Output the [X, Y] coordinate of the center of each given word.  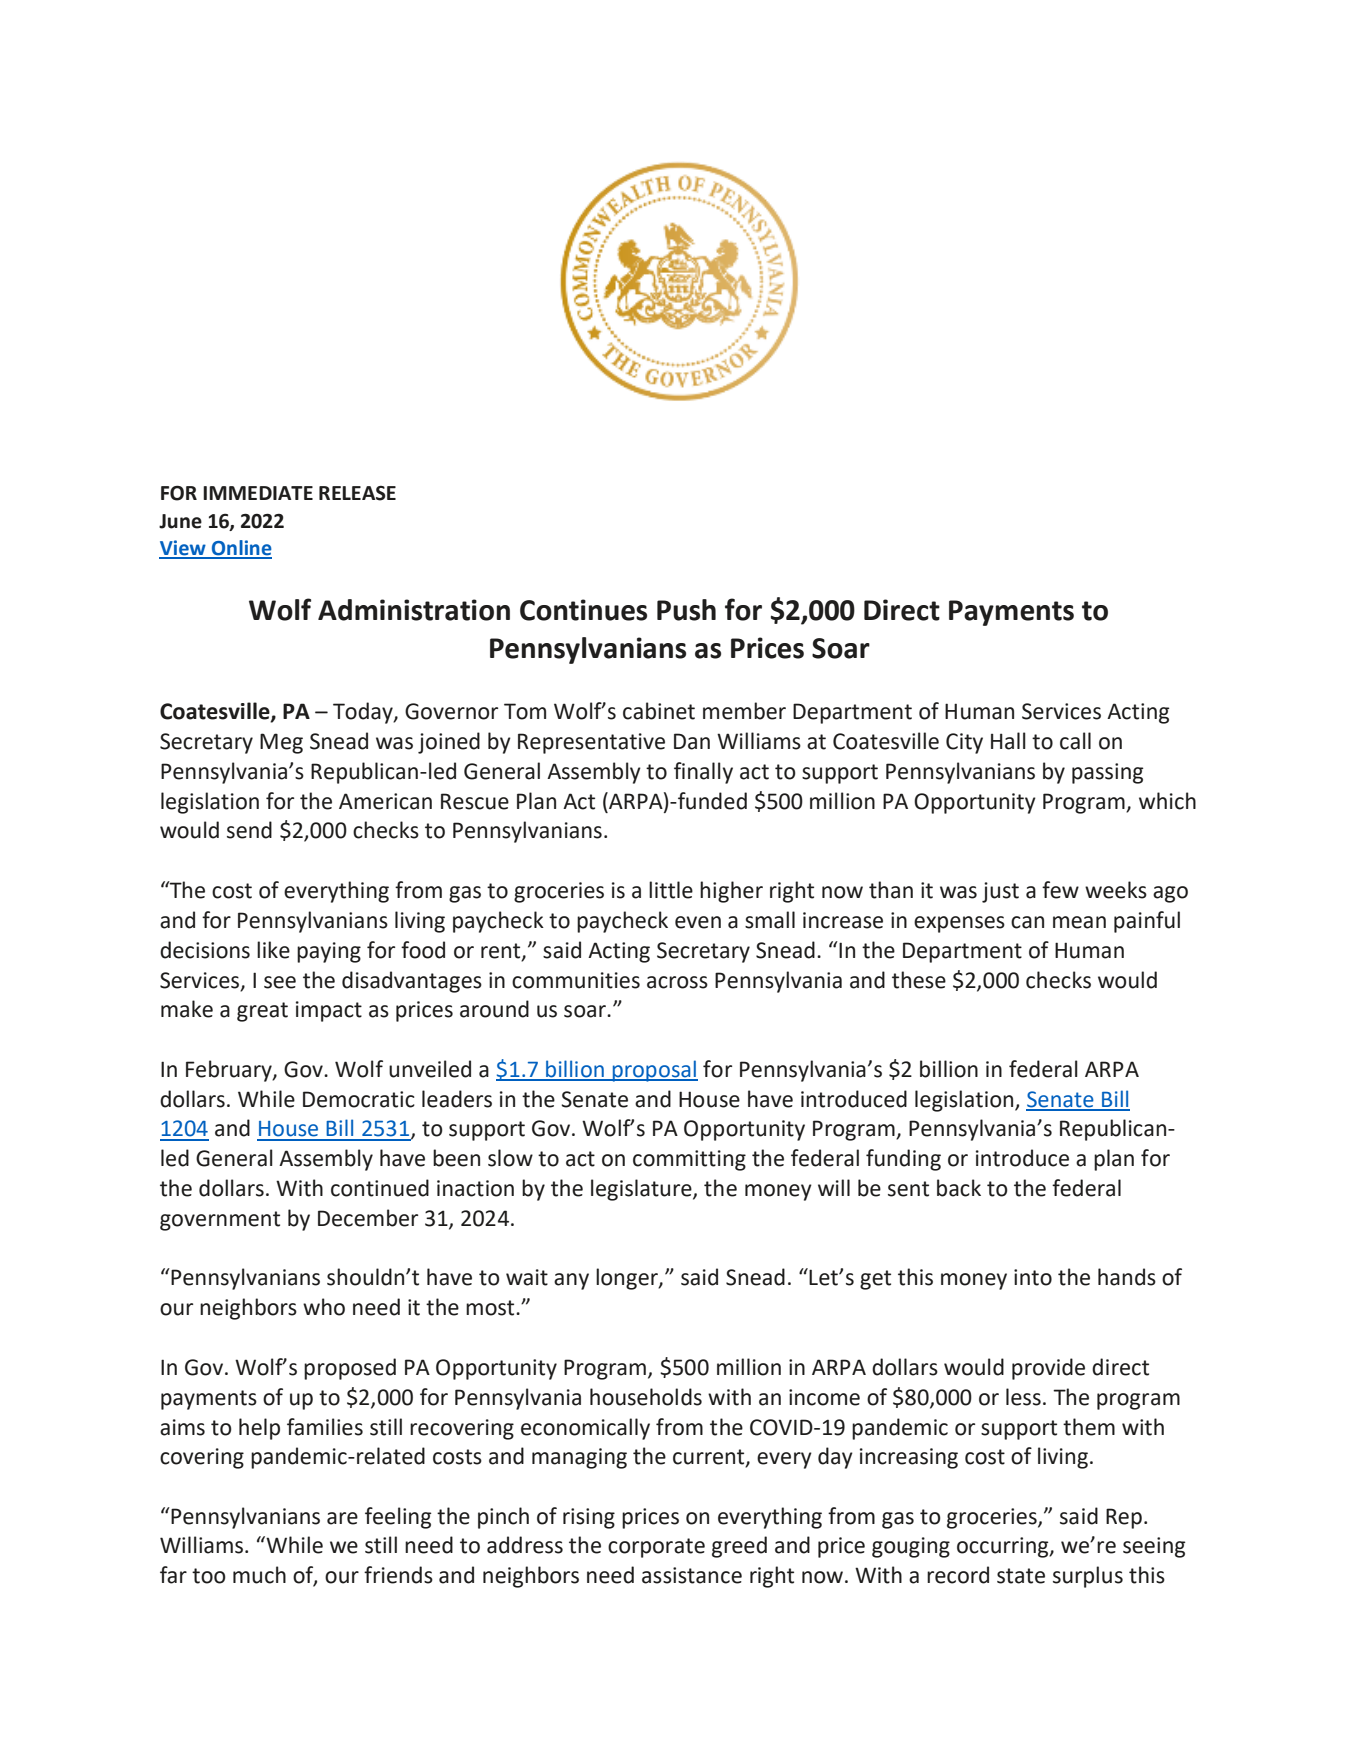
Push [686, 610]
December [368, 1218]
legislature [642, 1190]
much [259, 1575]
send [249, 830]
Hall [1008, 741]
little [671, 890]
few [1060, 890]
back [959, 1188]
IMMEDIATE [258, 493]
